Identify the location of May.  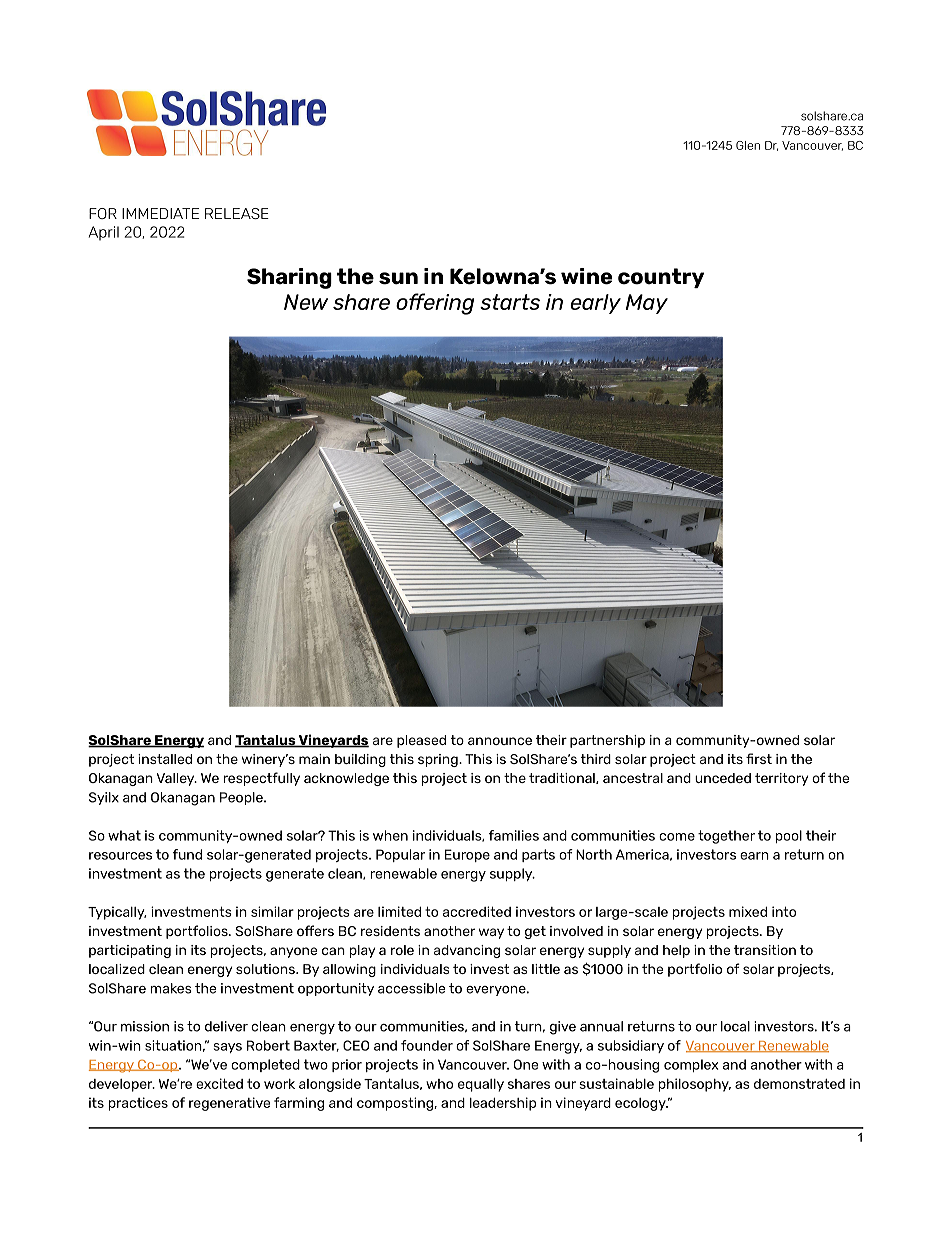
(647, 304).
